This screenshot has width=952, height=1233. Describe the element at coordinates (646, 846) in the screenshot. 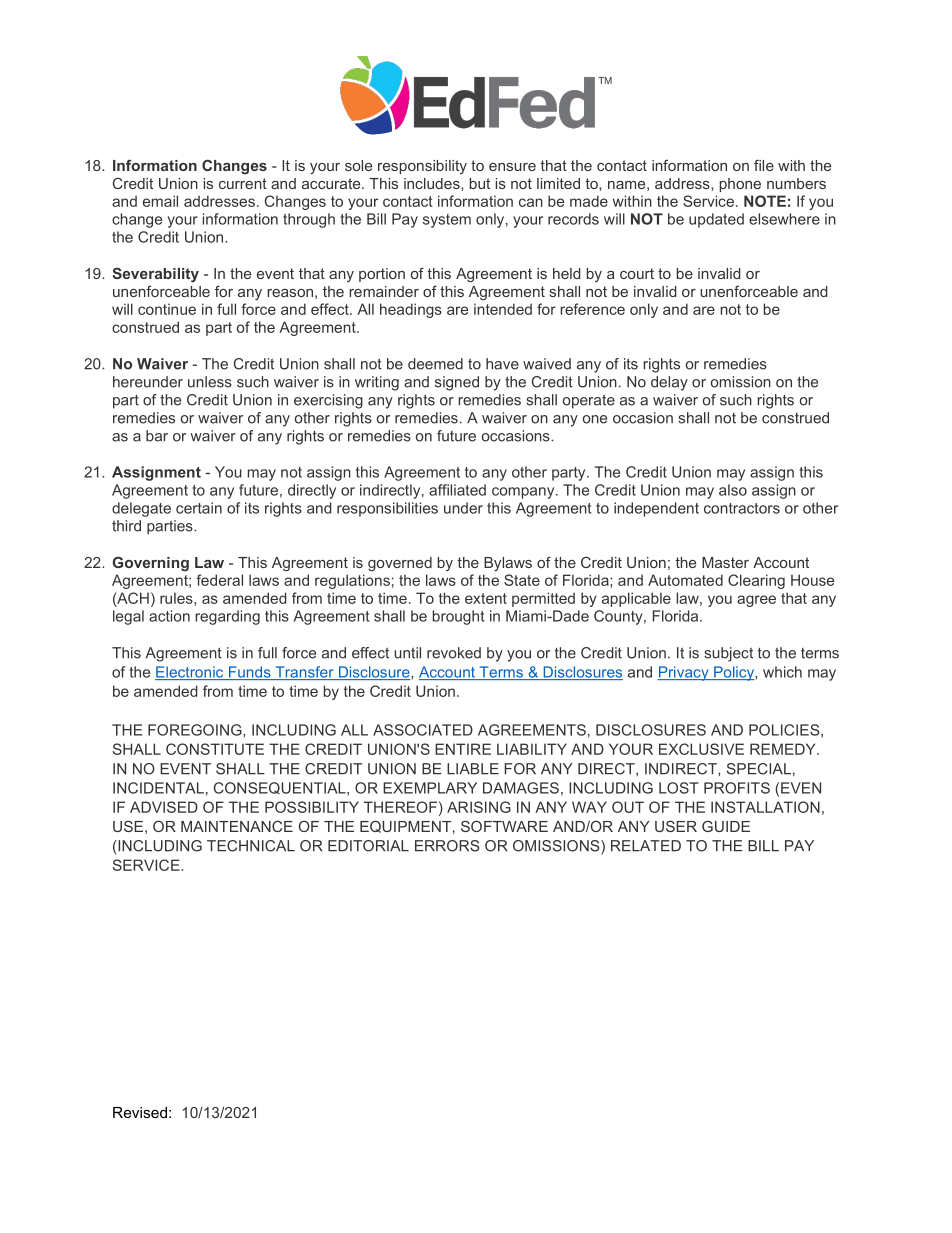

I see `RELATED` at that location.
